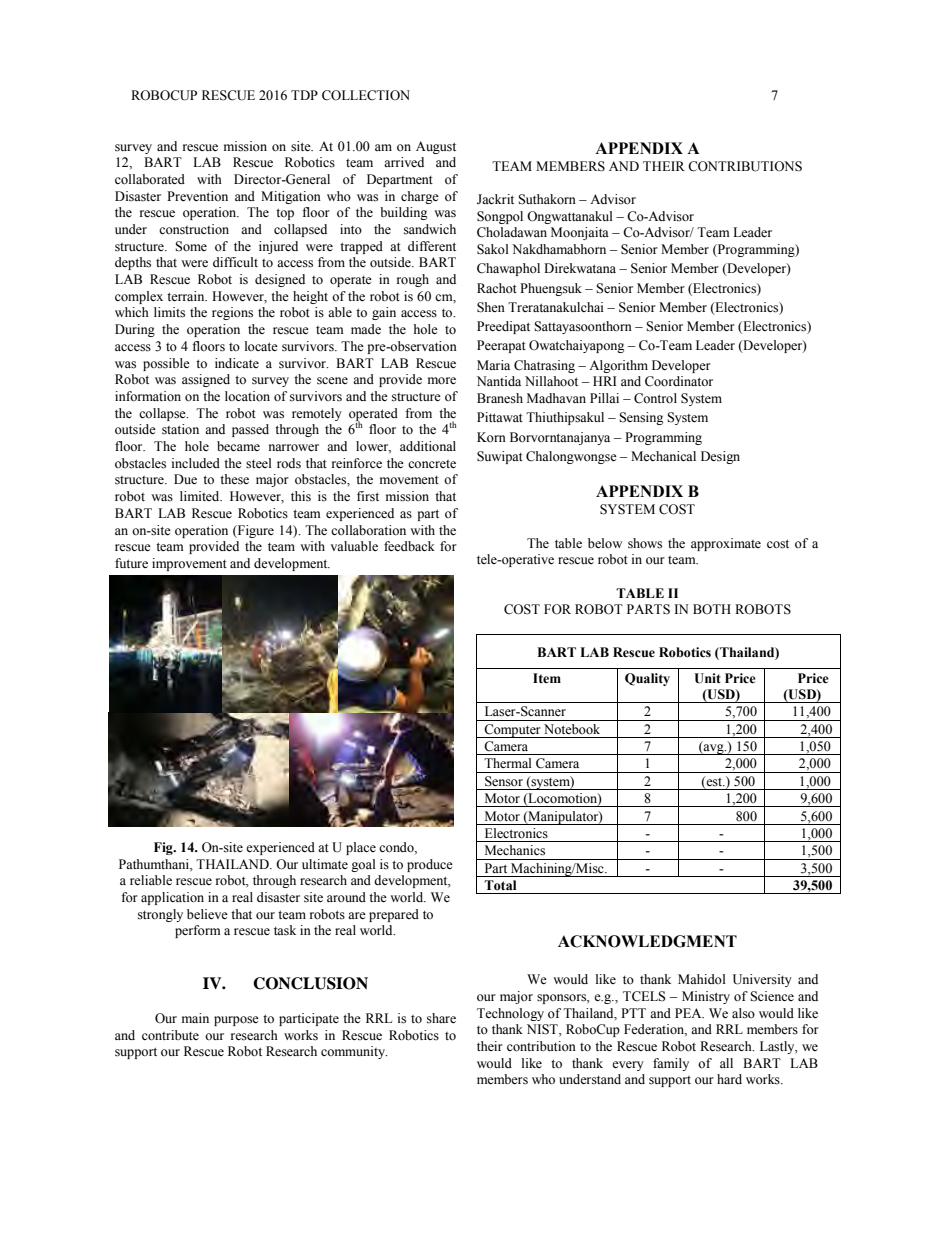  Describe the element at coordinates (512, 731) in the document. I see `Computer` at that location.
